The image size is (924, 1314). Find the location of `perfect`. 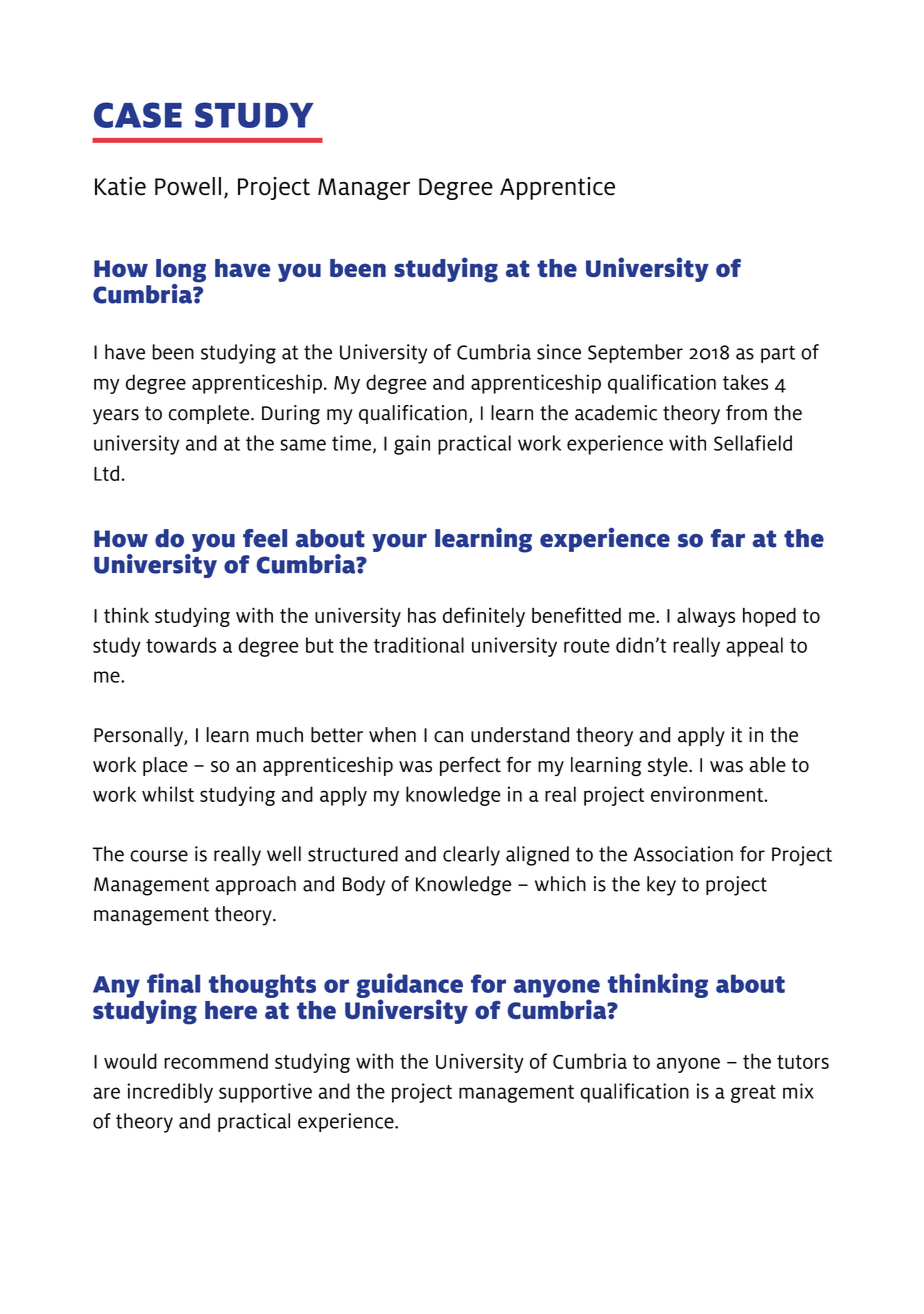

perfect is located at coordinates (470, 766).
